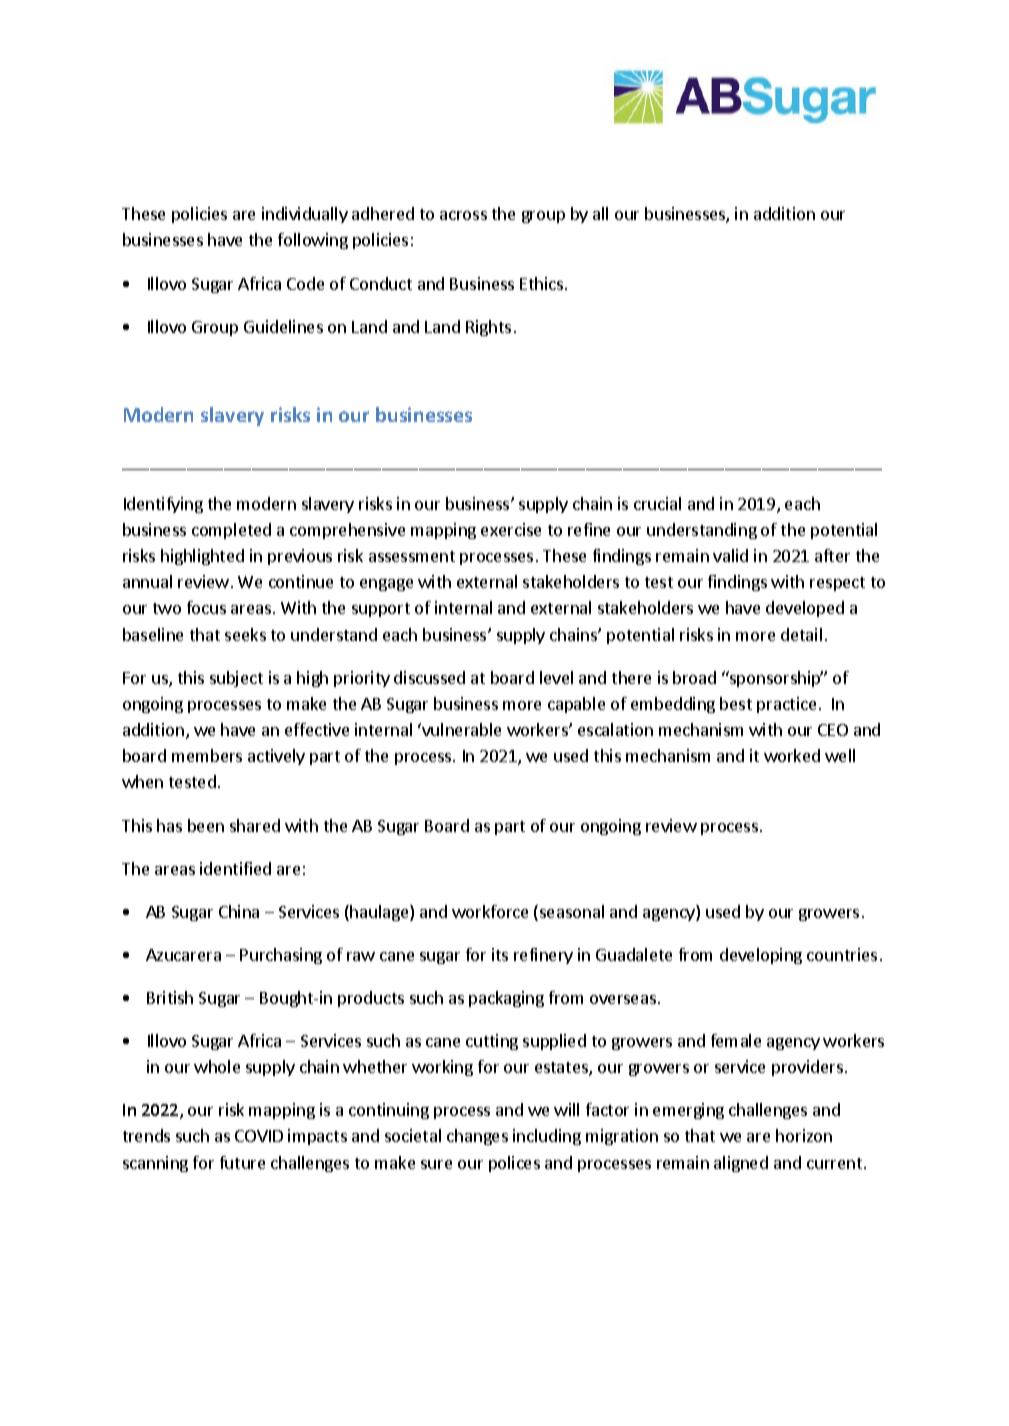 The image size is (1009, 1426). I want to click on changes, so click(477, 1137).
